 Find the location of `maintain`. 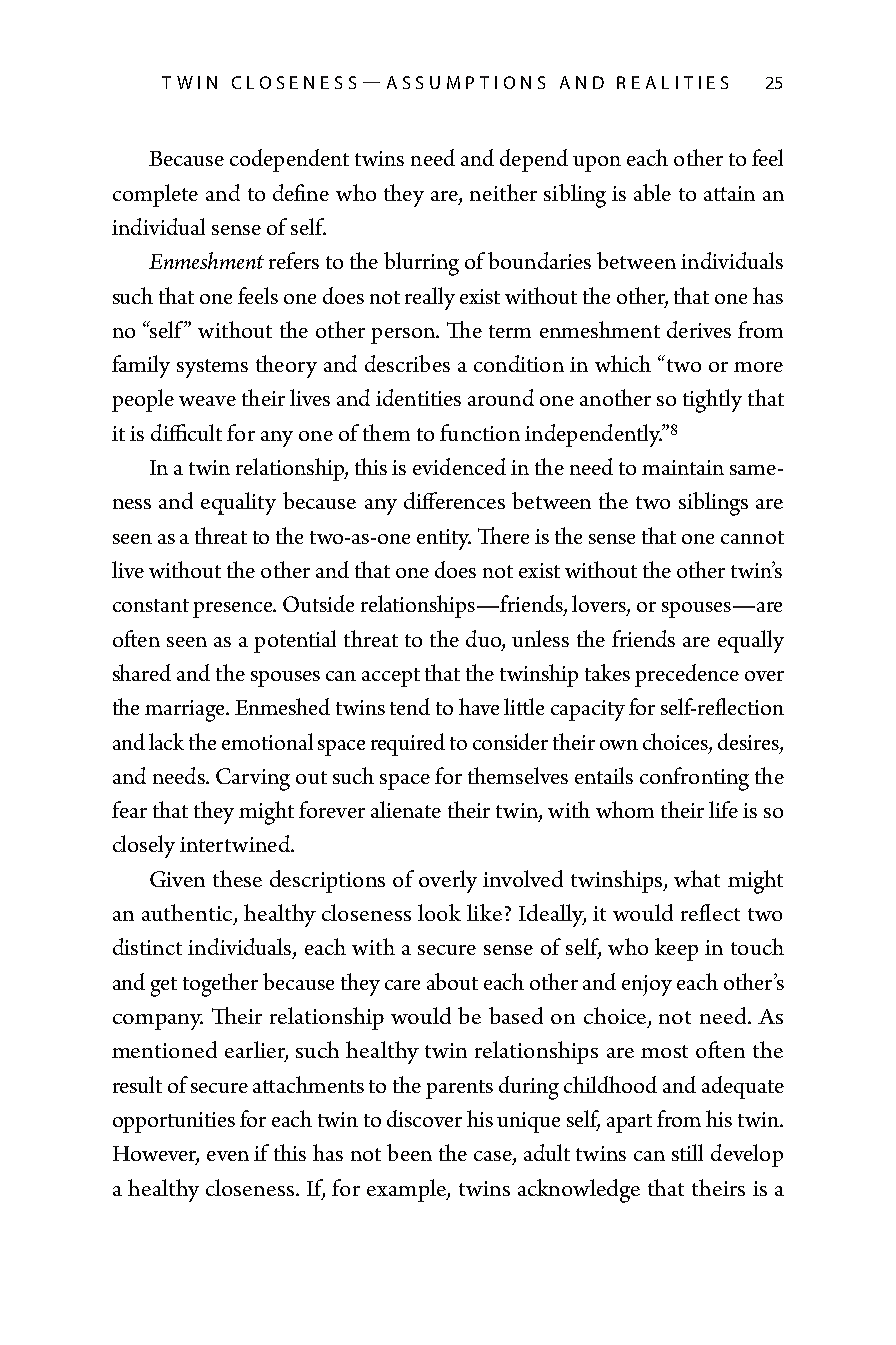

maintain is located at coordinates (683, 467).
